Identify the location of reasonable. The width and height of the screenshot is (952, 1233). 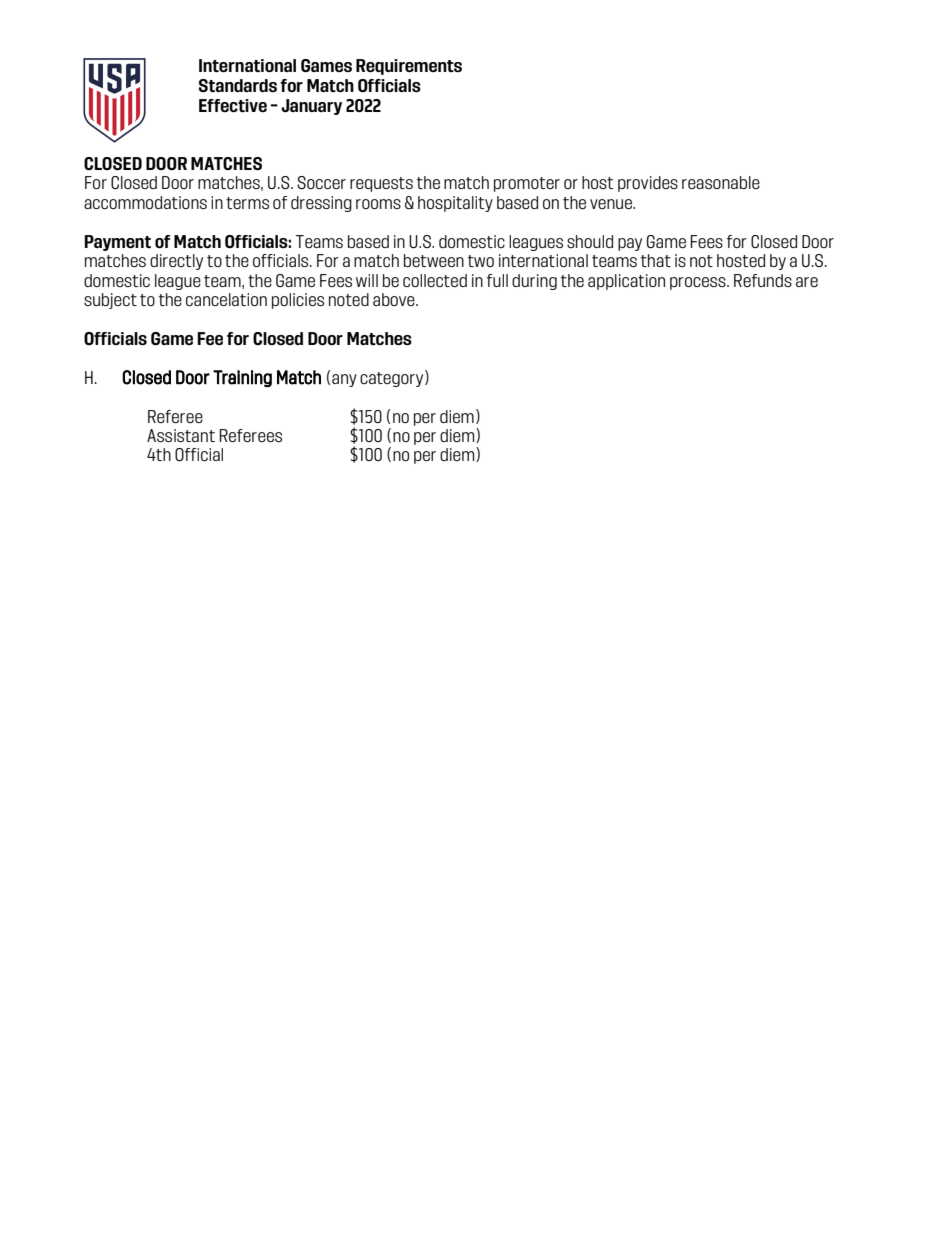
(721, 182).
